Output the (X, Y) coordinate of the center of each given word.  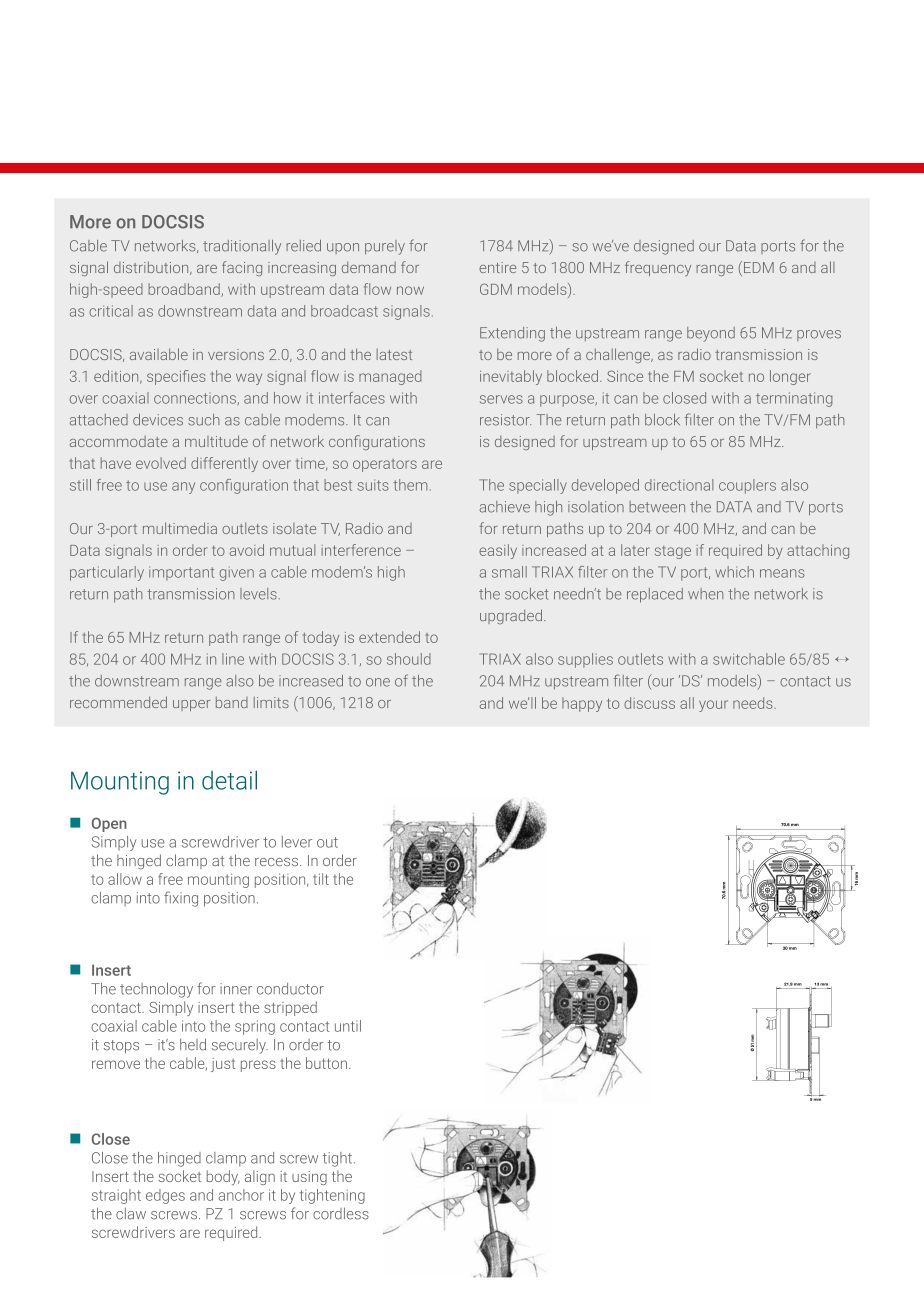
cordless (341, 1213)
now (410, 290)
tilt (321, 879)
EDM (759, 267)
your (713, 706)
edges (165, 1196)
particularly (107, 573)
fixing (181, 899)
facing (242, 268)
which (734, 572)
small (509, 572)
